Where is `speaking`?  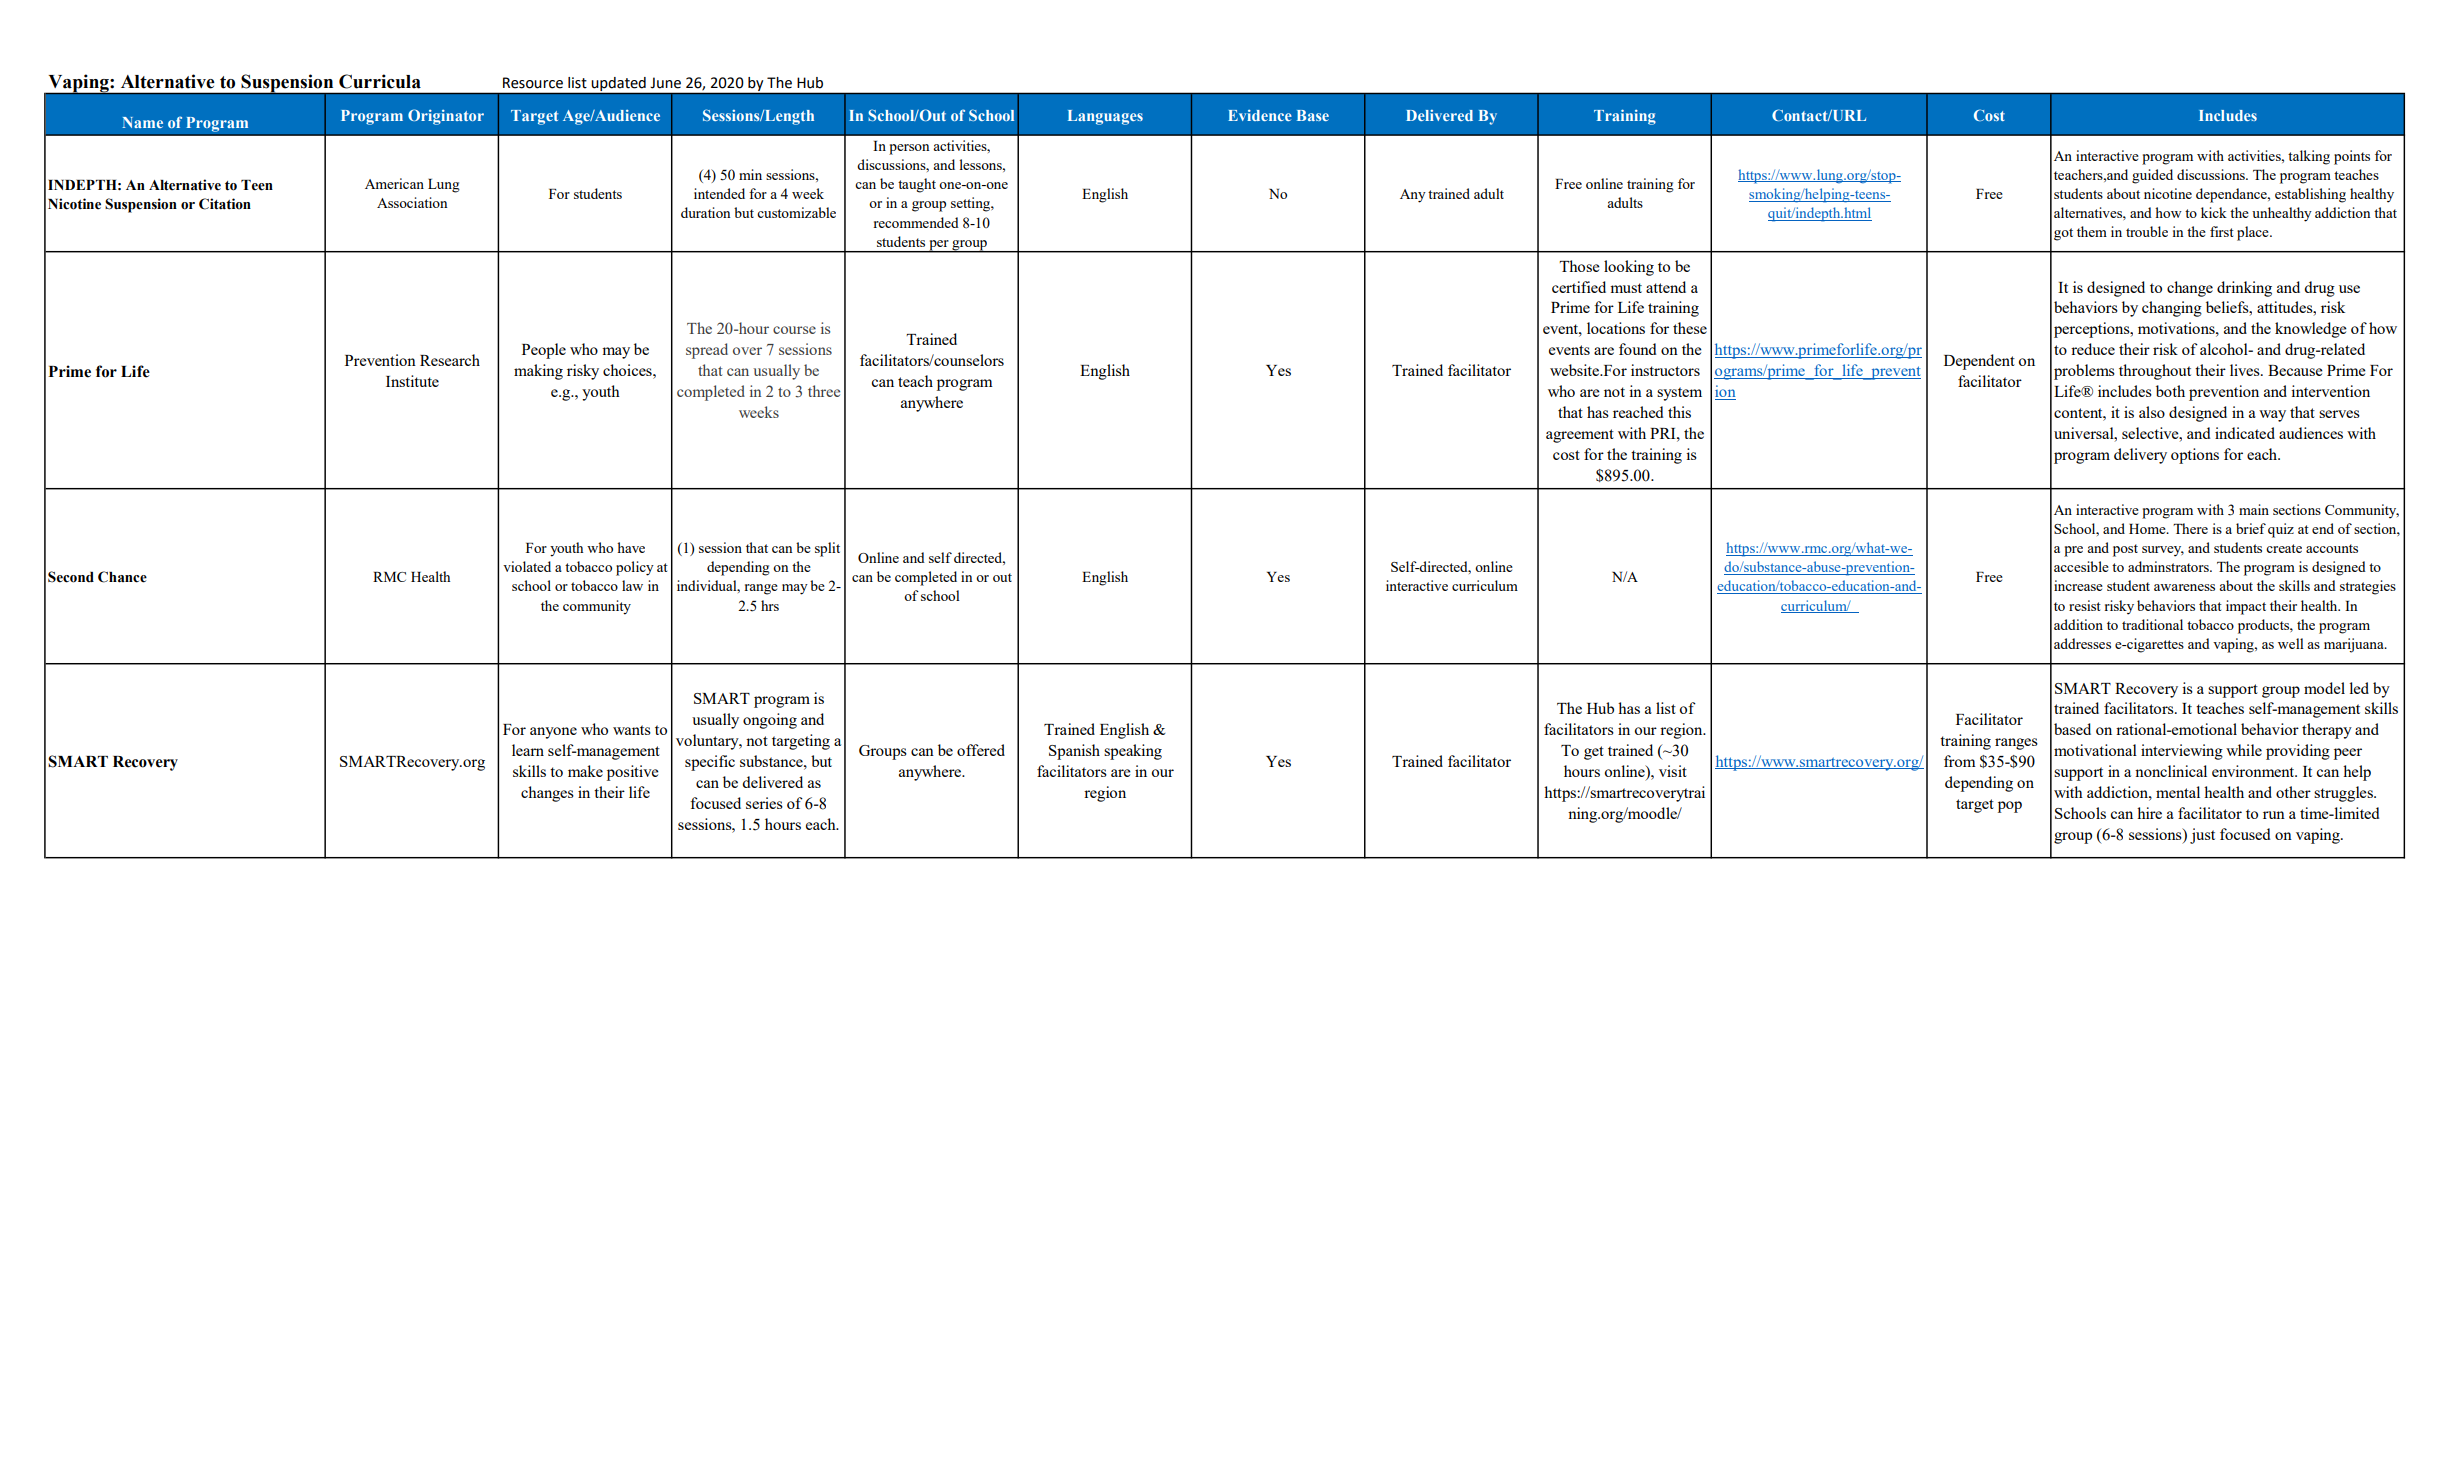 speaking is located at coordinates (1133, 752).
